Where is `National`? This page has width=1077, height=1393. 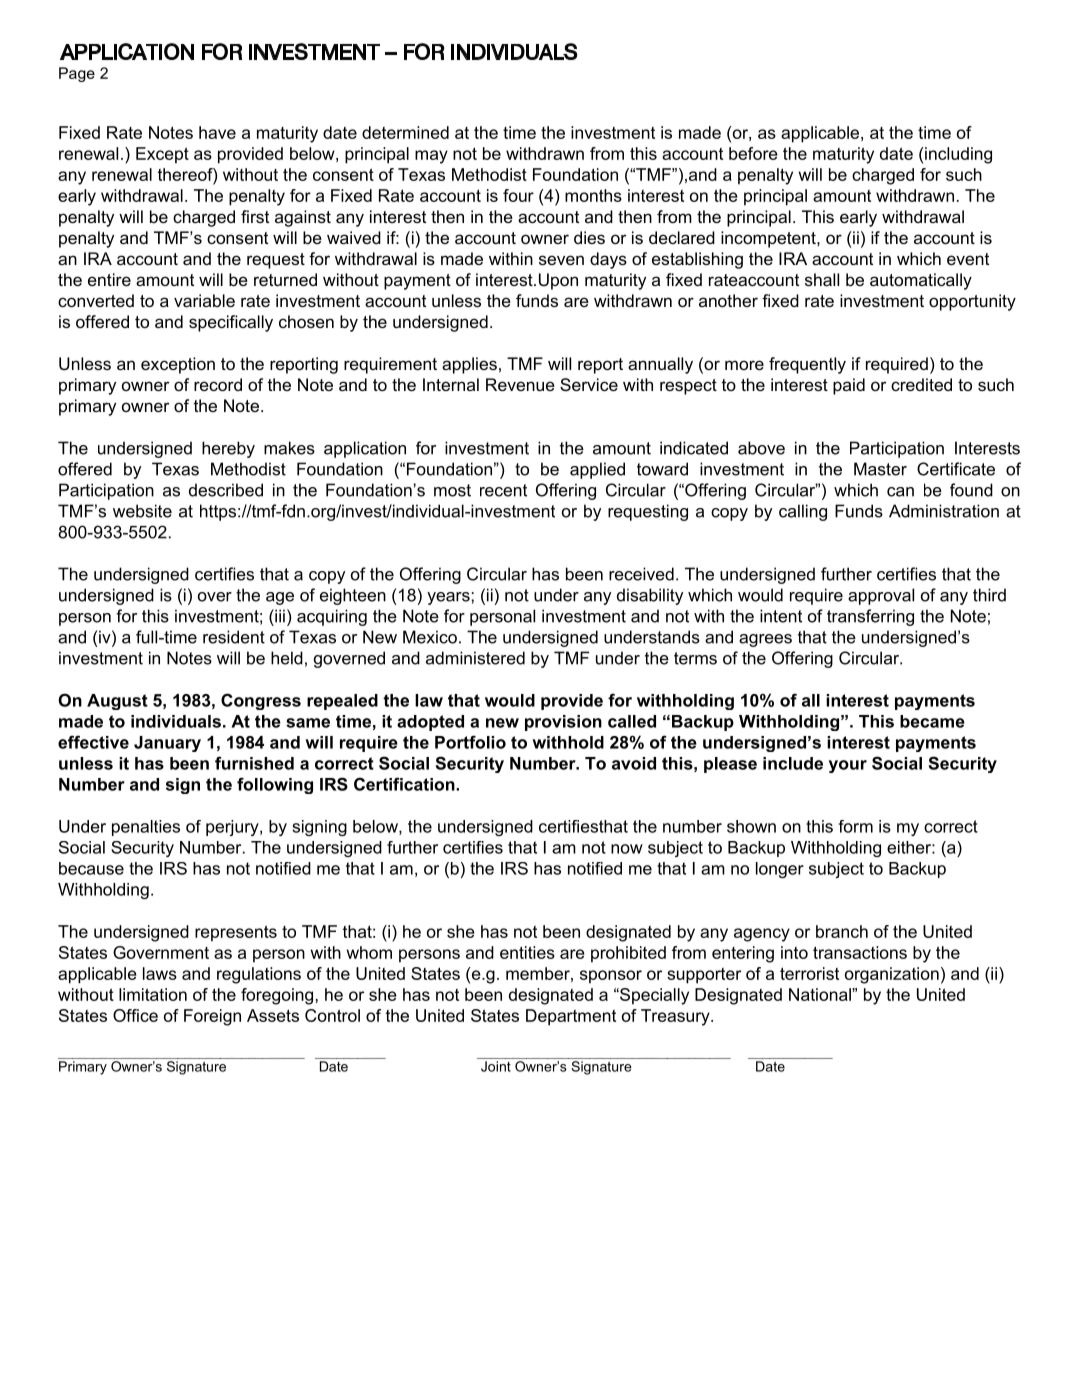 National is located at coordinates (821, 994).
